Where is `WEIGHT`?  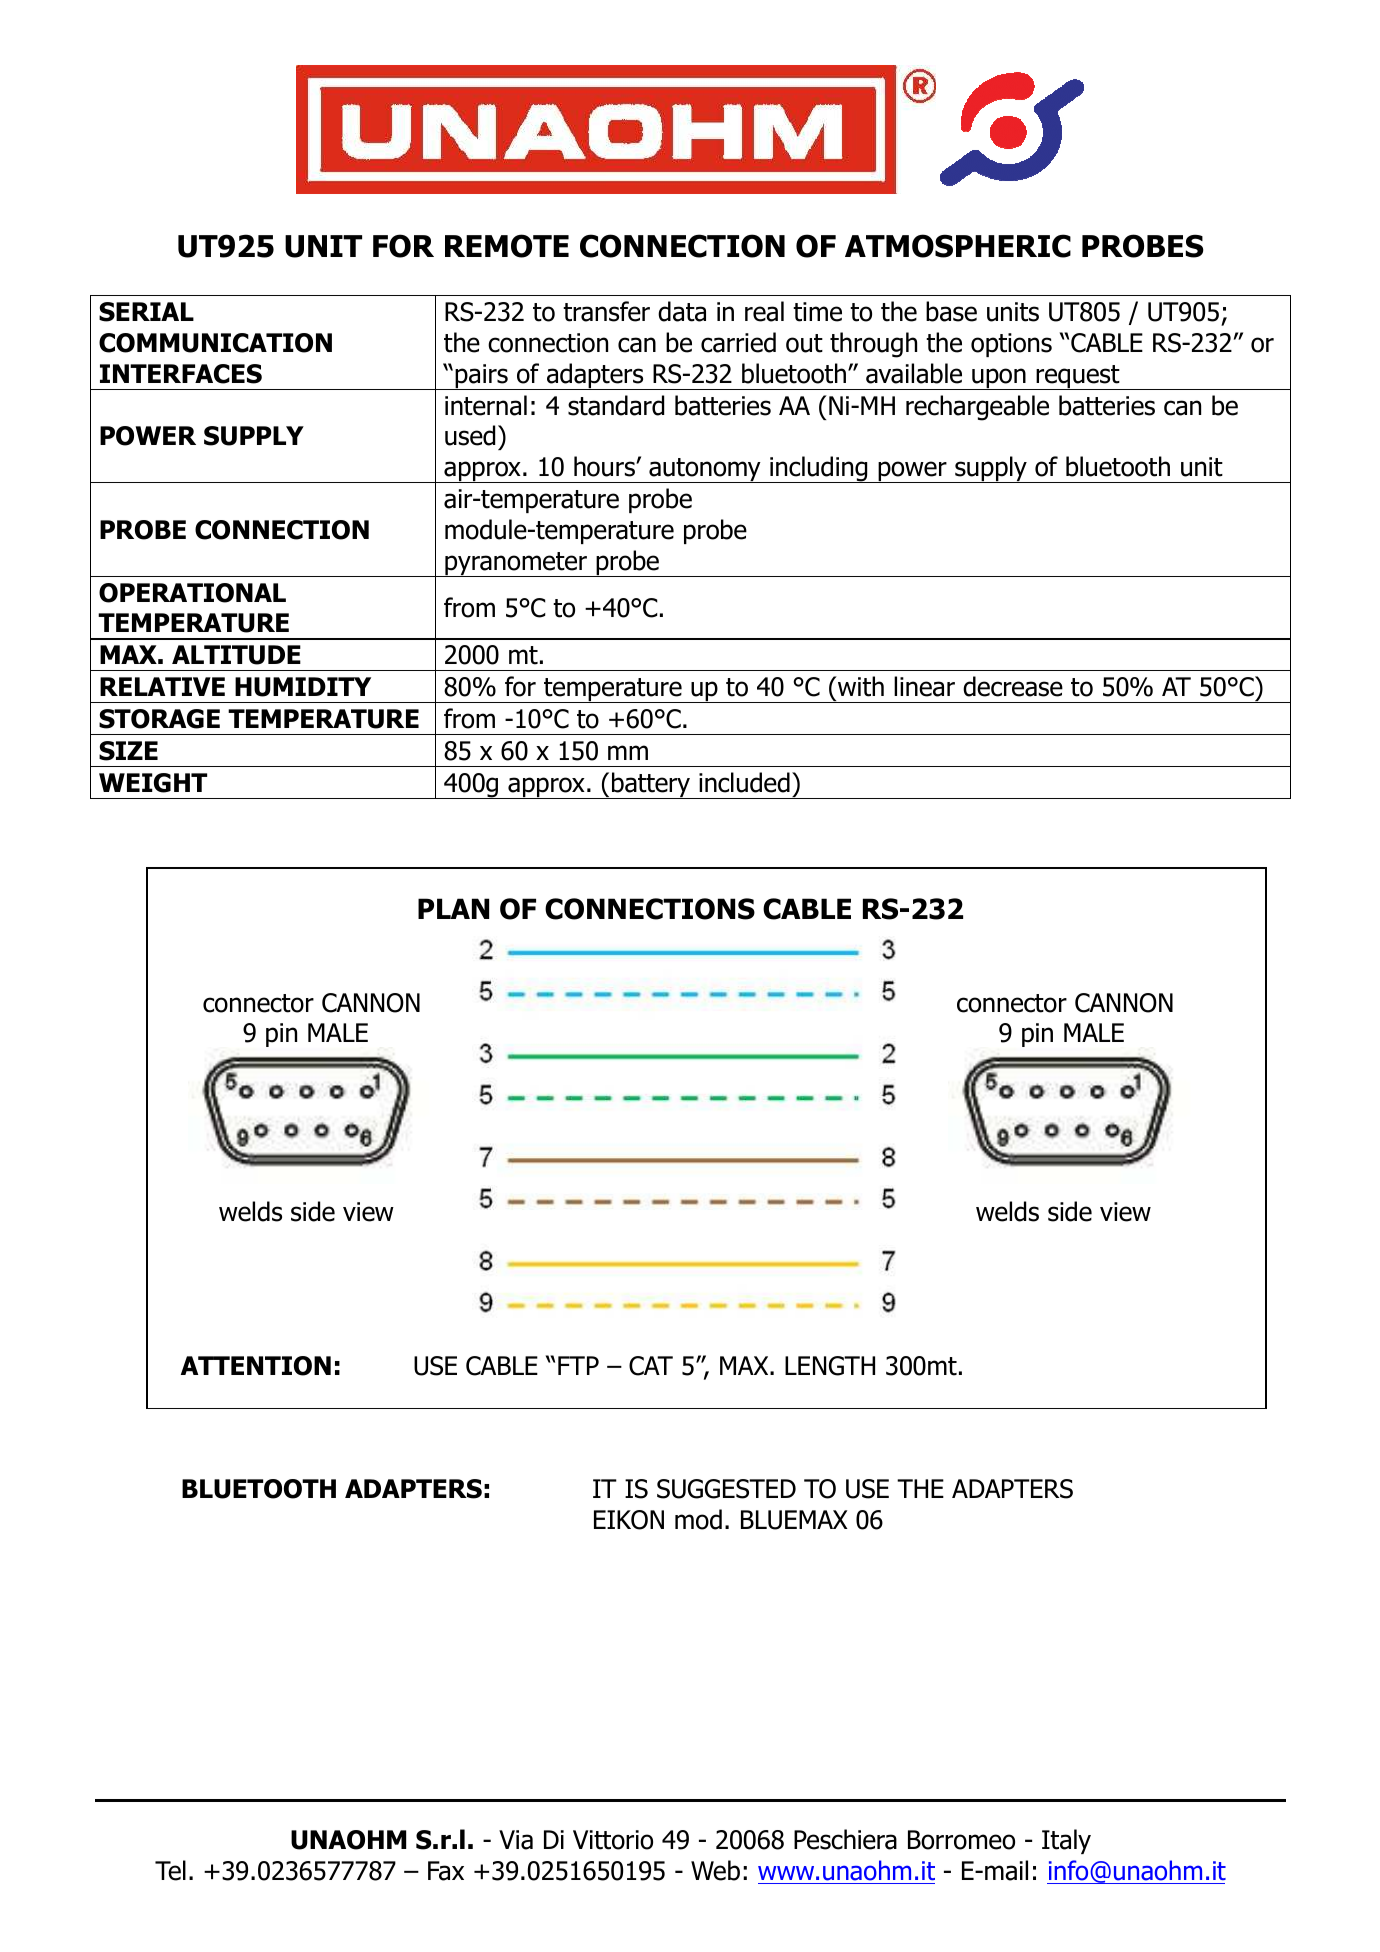 WEIGHT is located at coordinates (153, 783).
